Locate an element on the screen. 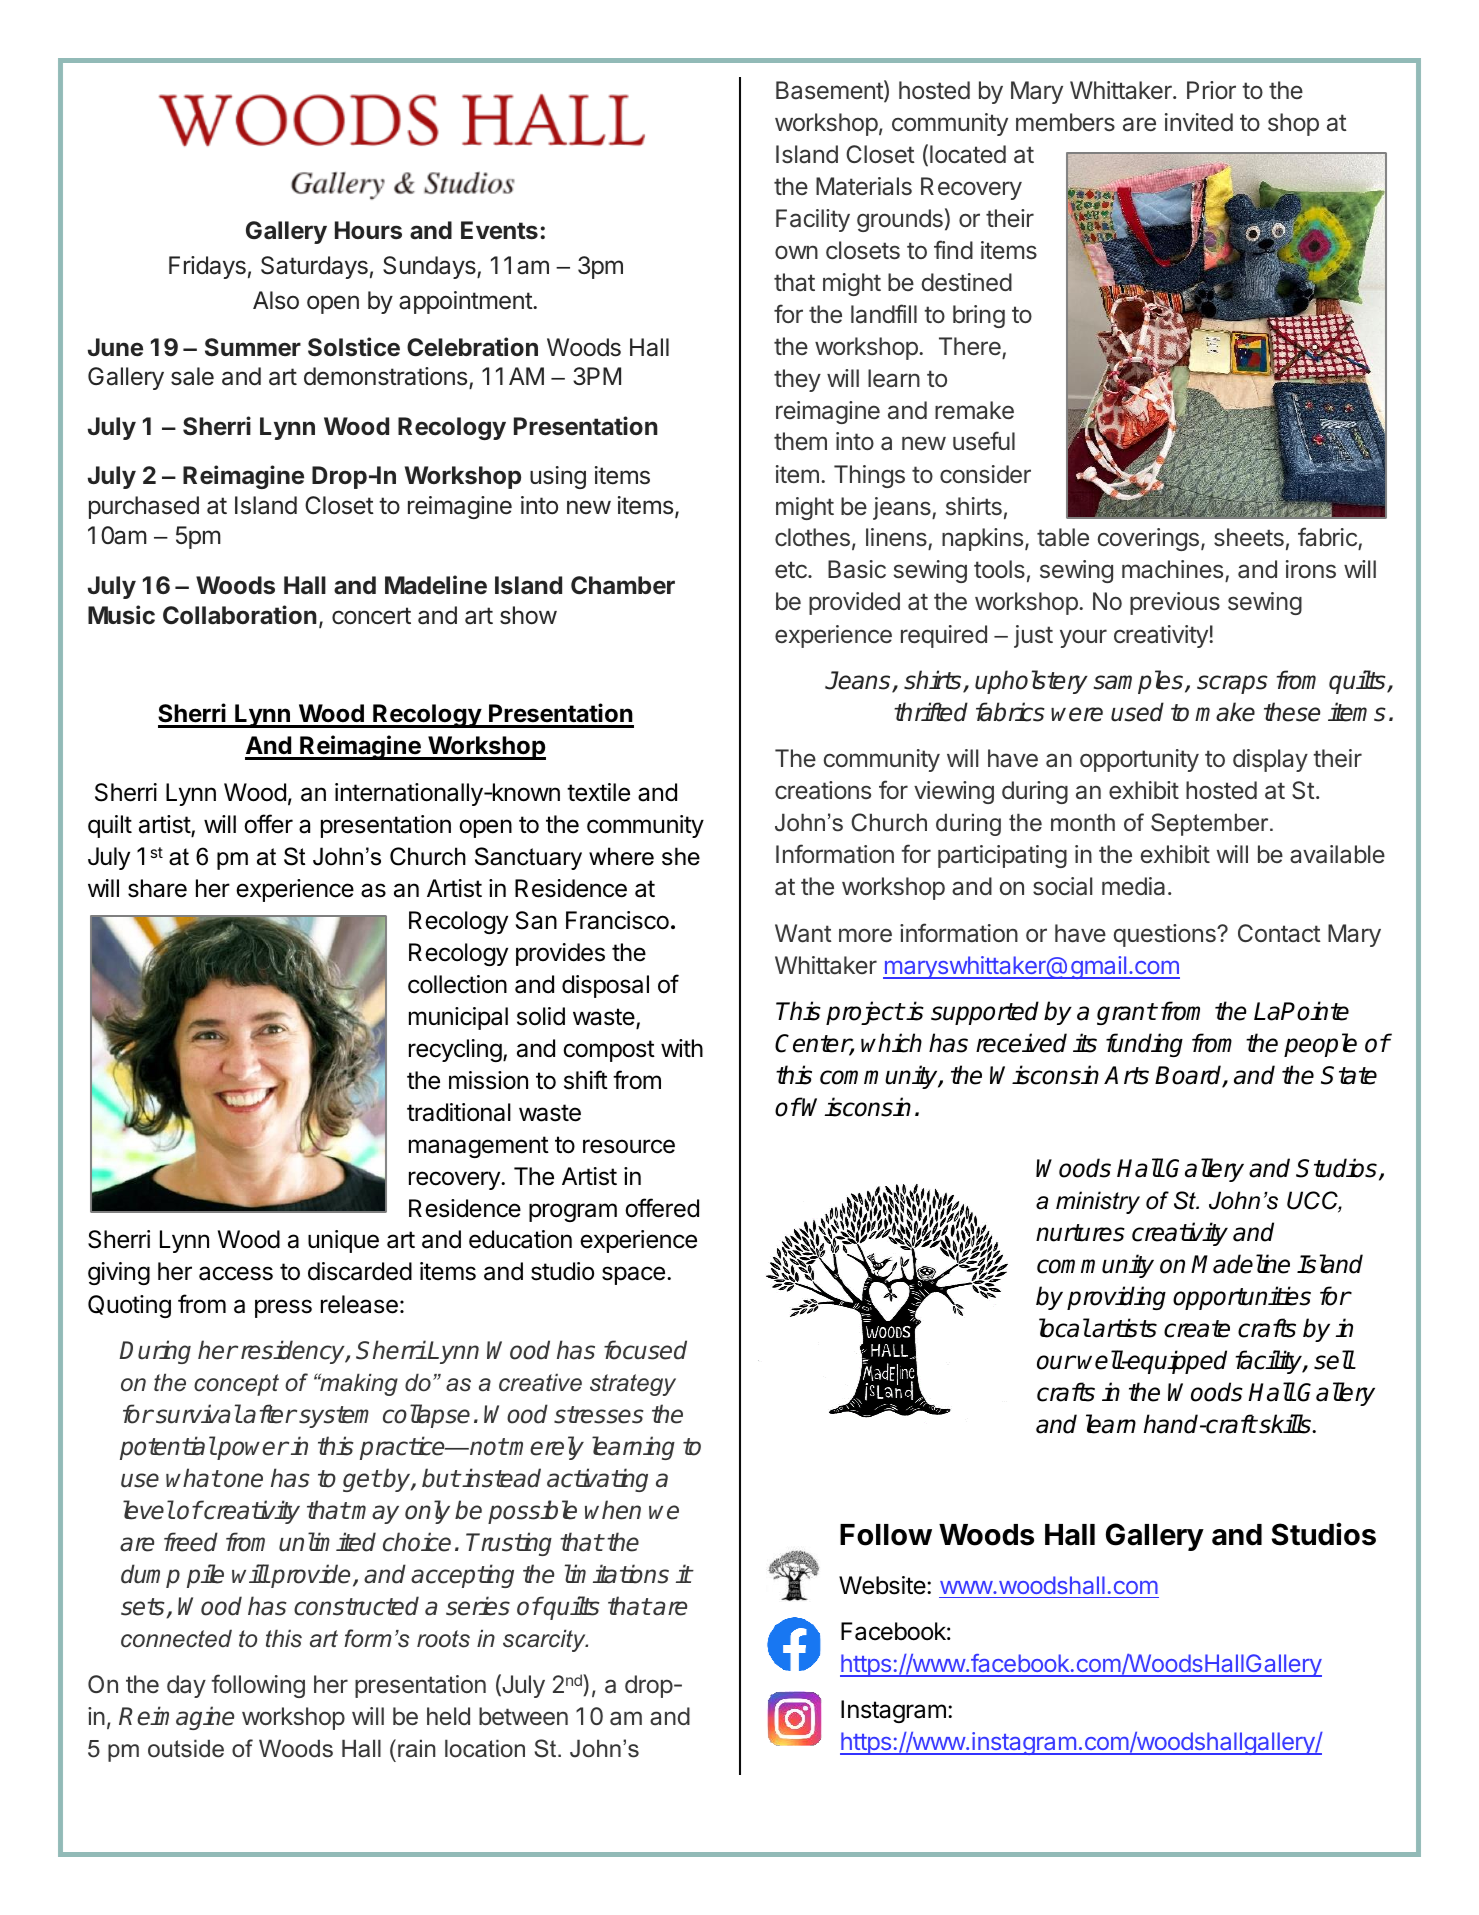  scarcity is located at coordinates (545, 1640).
